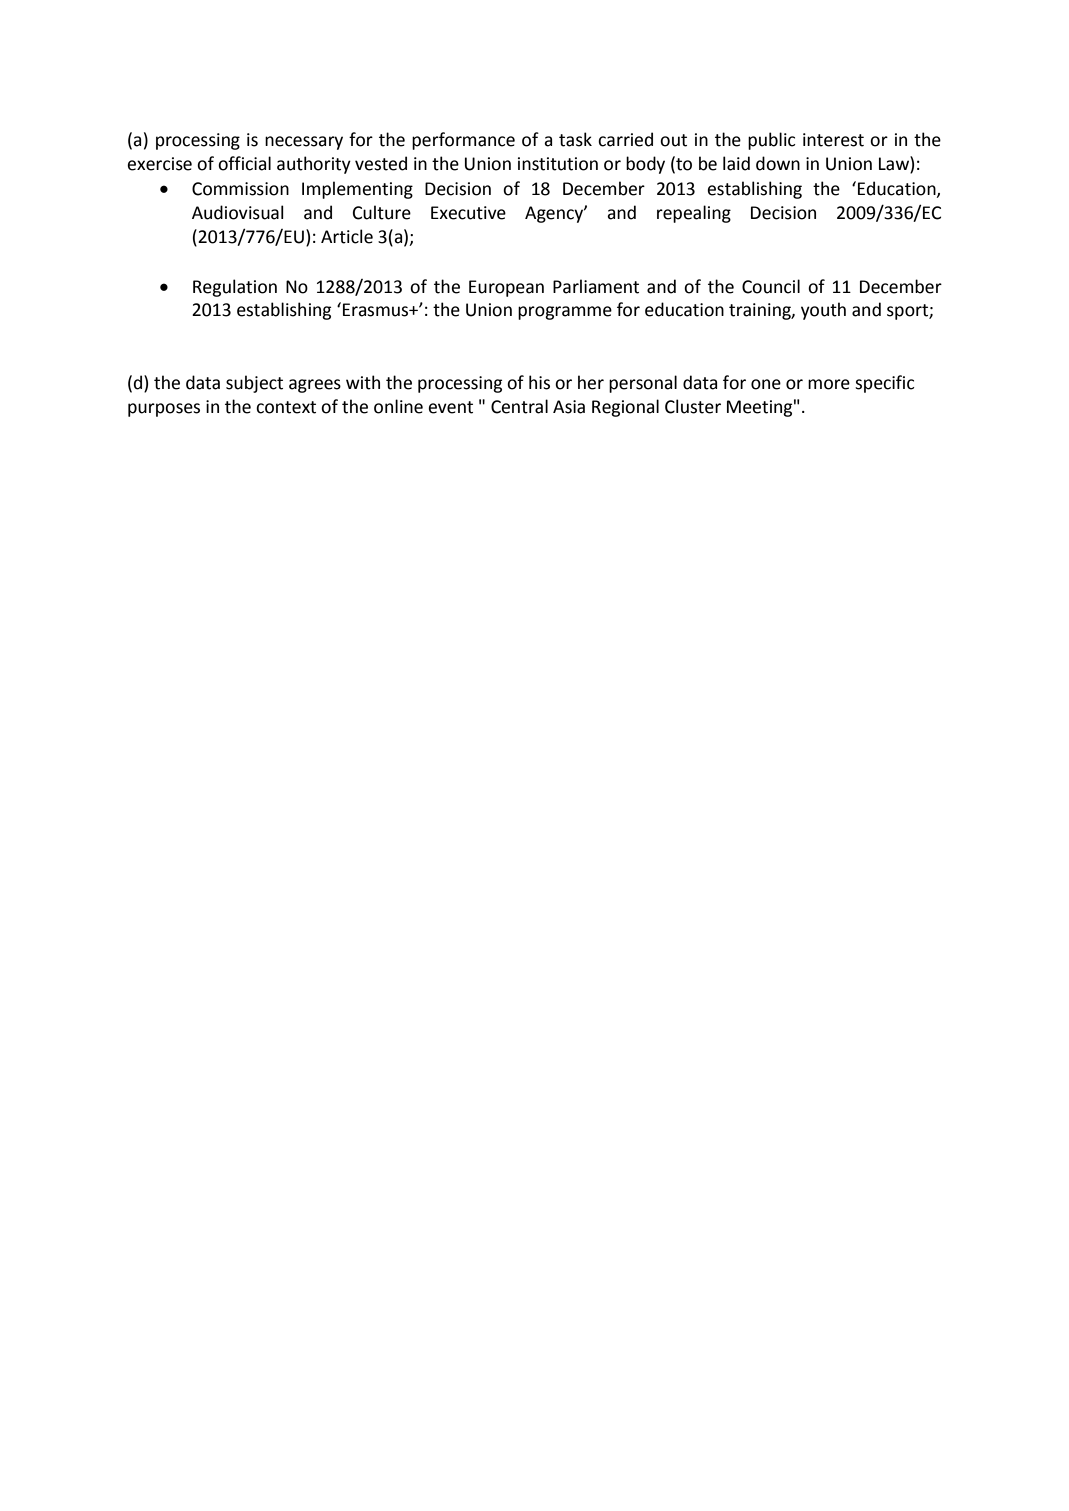 The height and width of the document is (1511, 1069). What do you see at coordinates (304, 143) in the document?
I see `necessary` at bounding box center [304, 143].
